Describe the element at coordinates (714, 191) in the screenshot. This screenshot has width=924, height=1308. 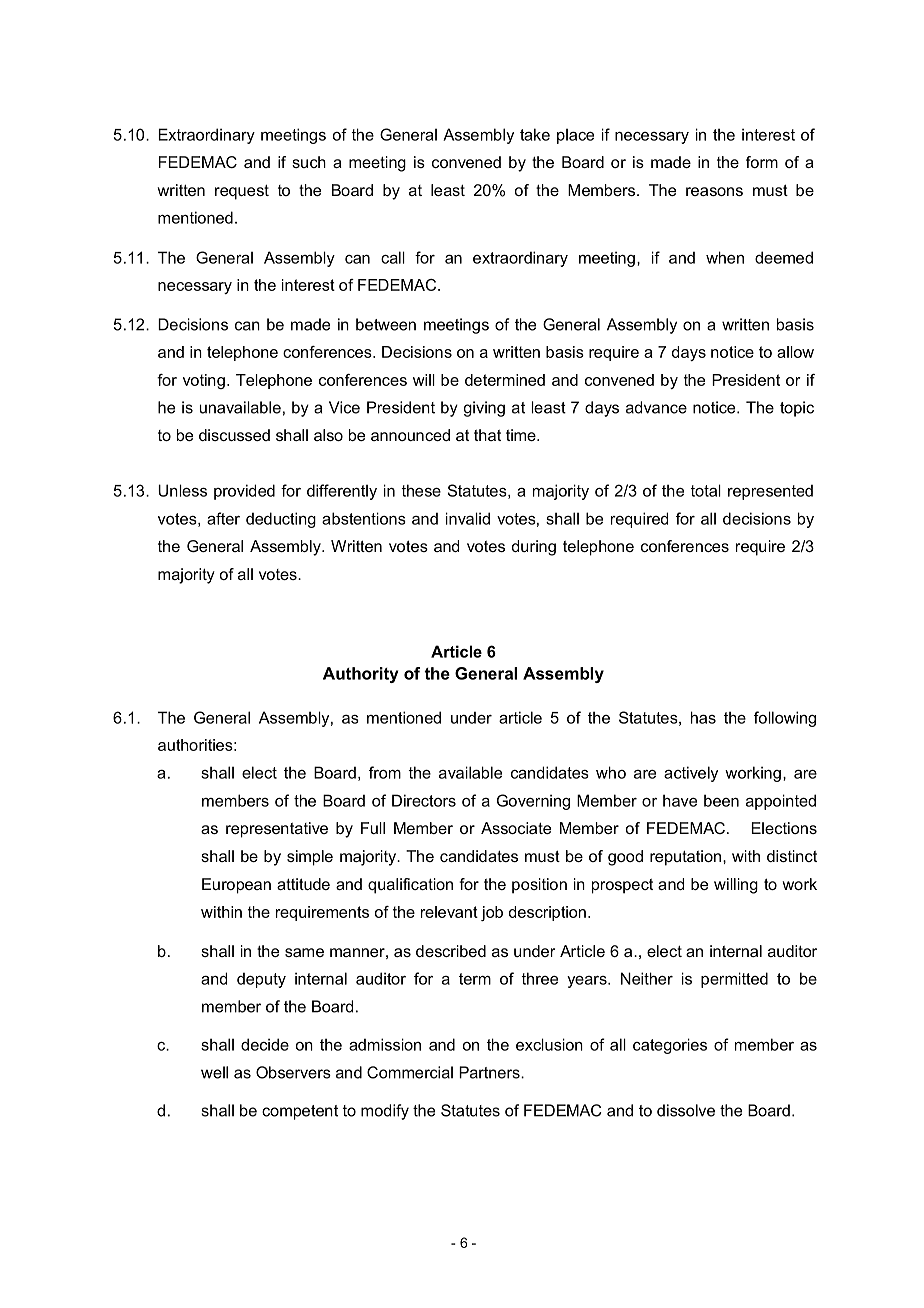
I see `reasons` at that location.
